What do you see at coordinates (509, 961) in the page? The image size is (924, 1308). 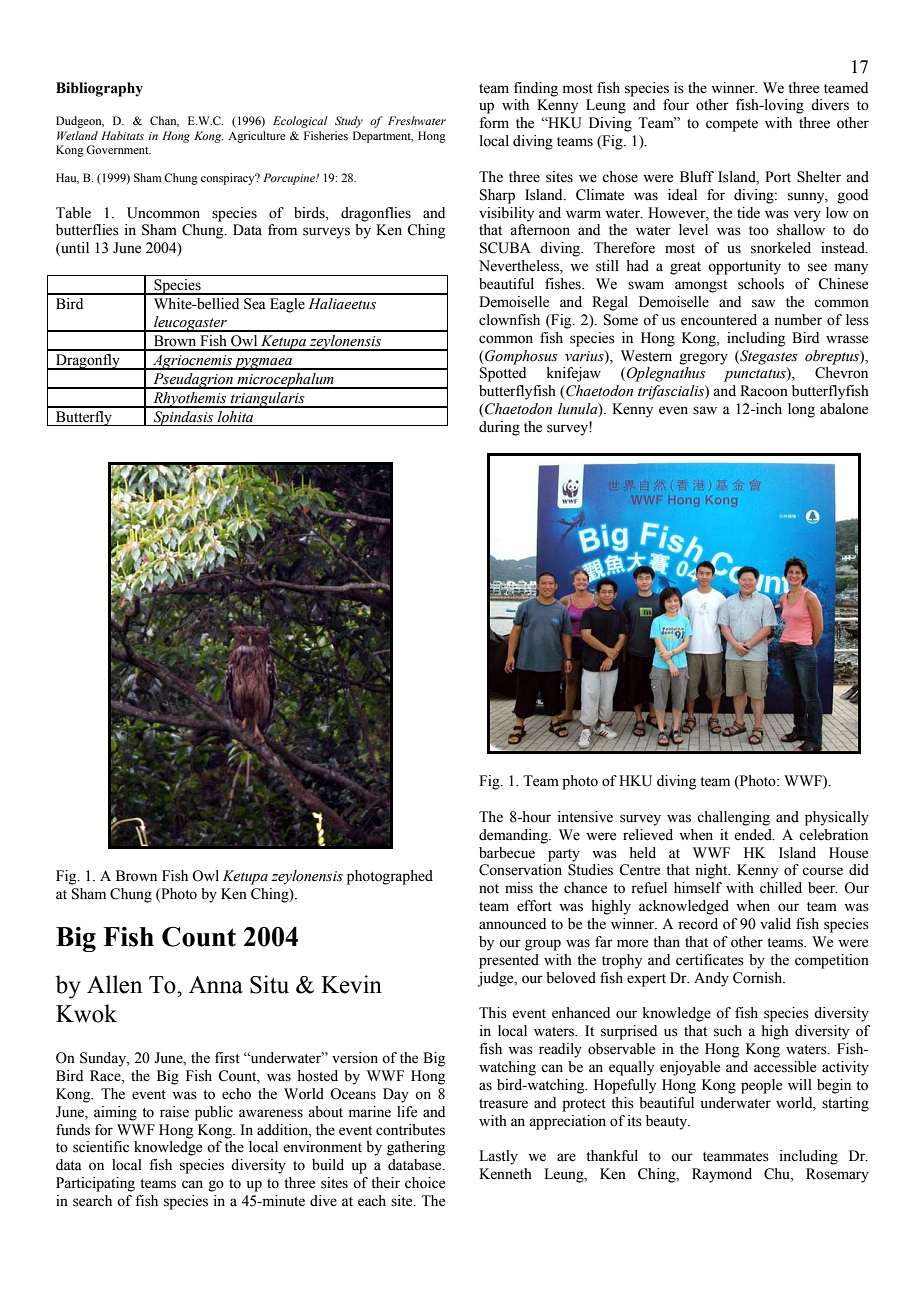 I see `presented` at bounding box center [509, 961].
